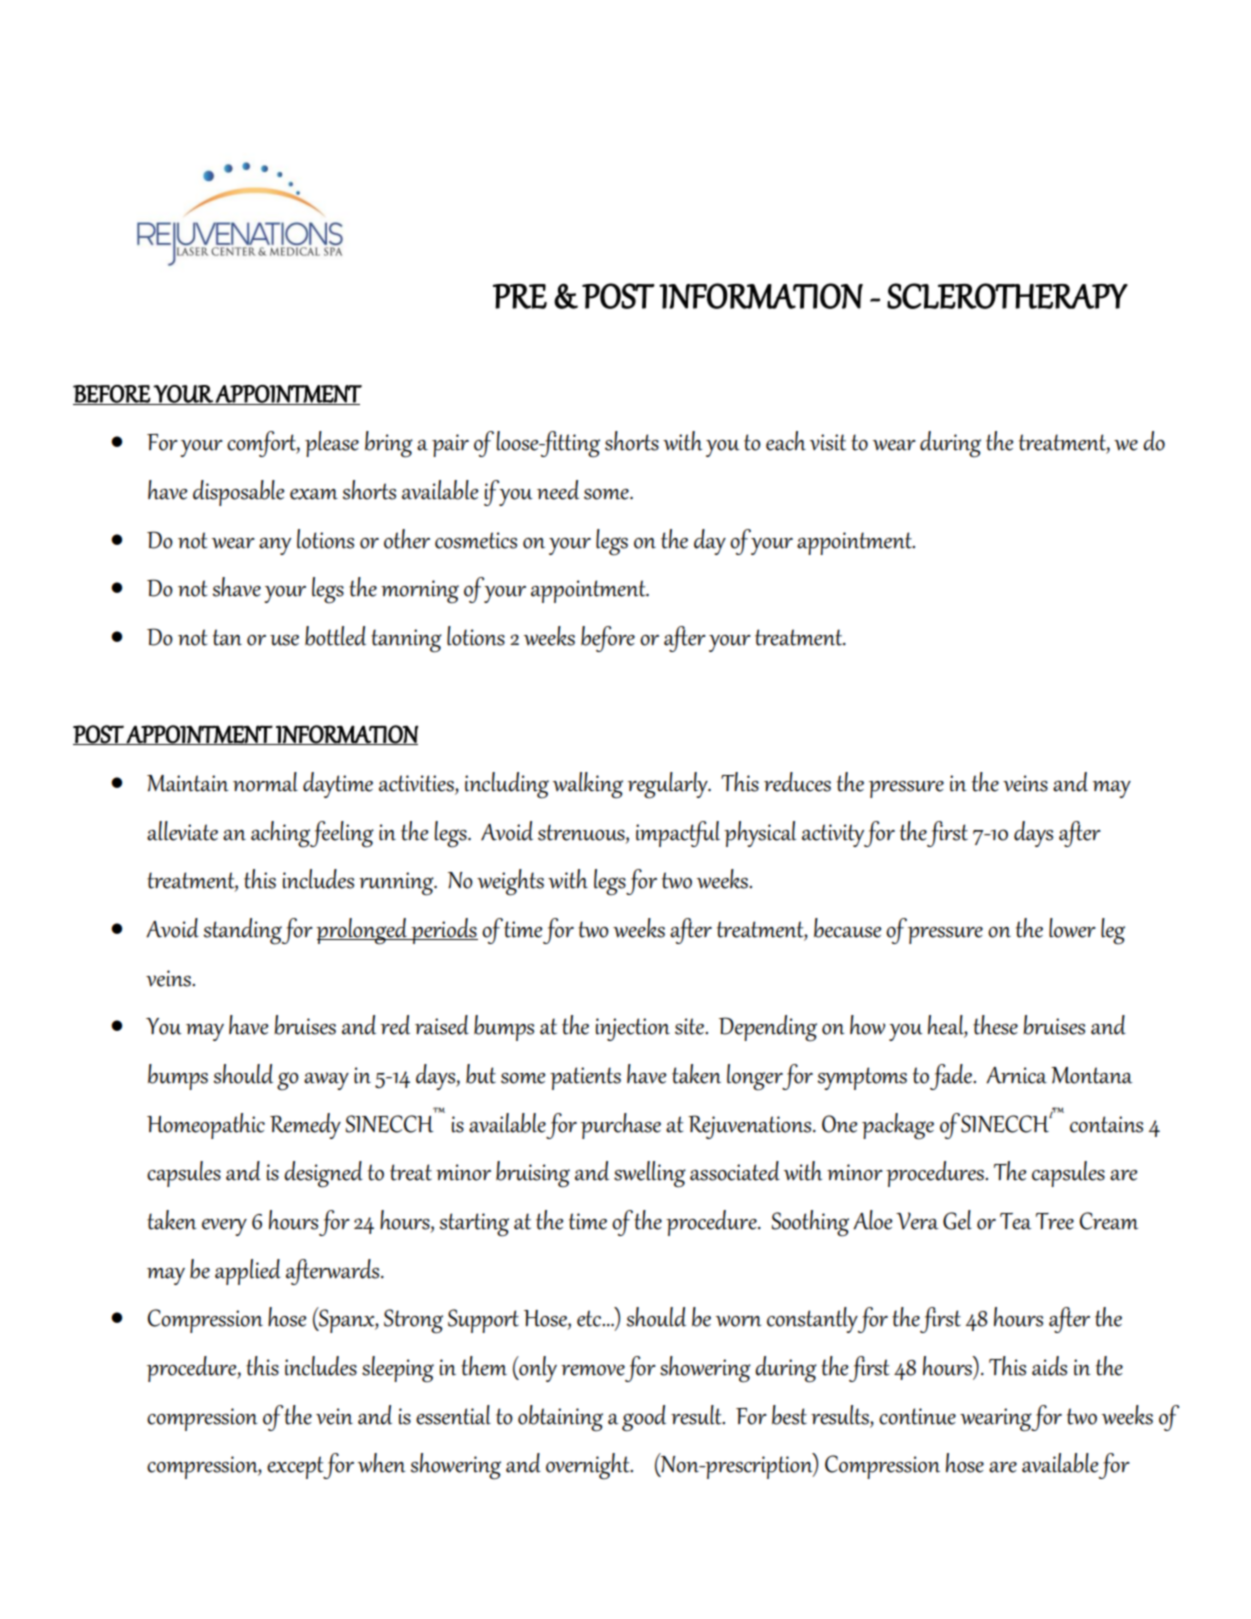 Image resolution: width=1251 pixels, height=1619 pixels. I want to click on exam, so click(314, 494).
